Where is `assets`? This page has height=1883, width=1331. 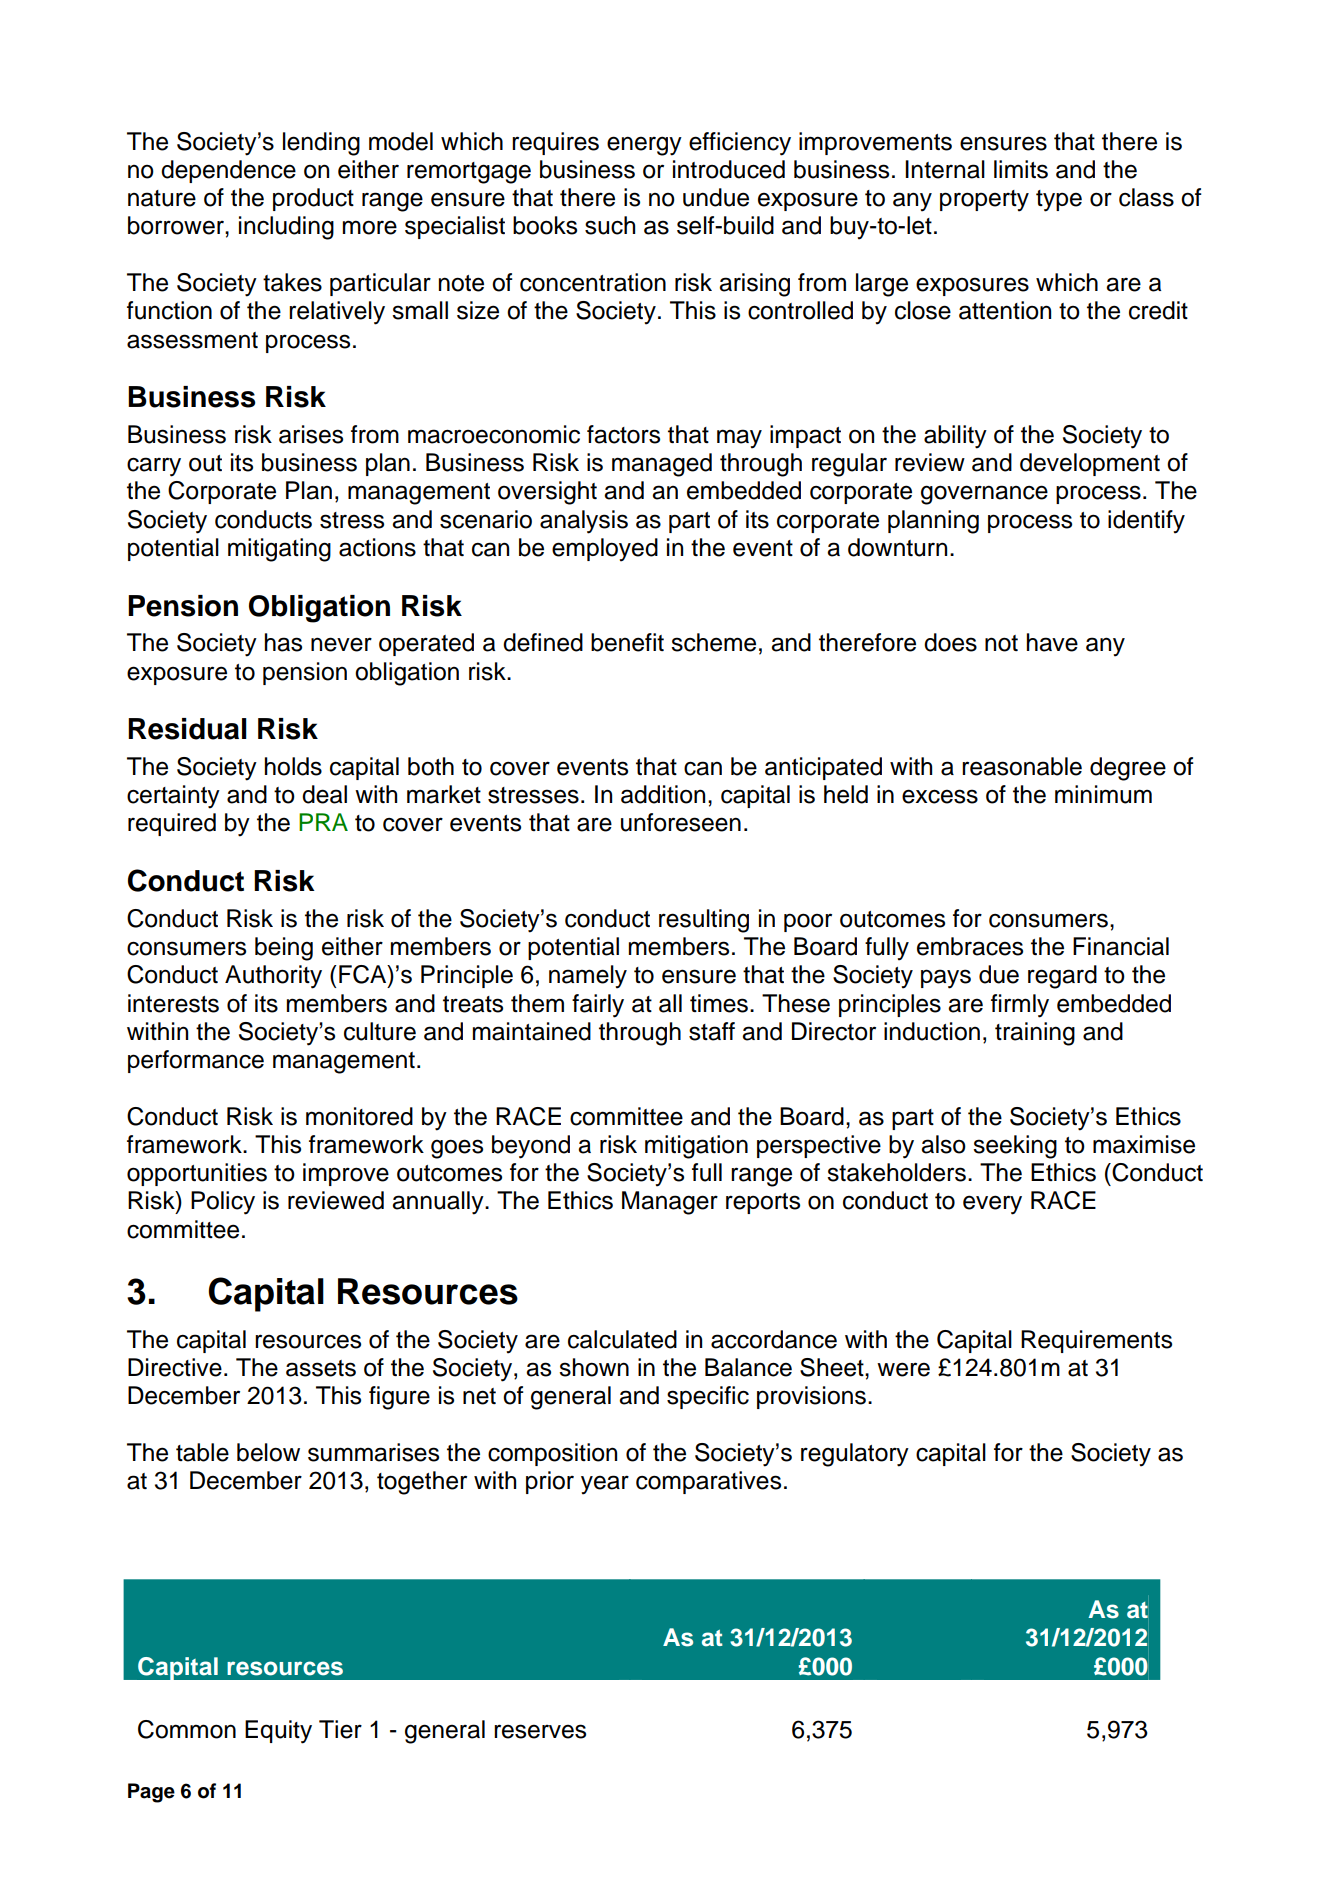
assets is located at coordinates (321, 1368).
